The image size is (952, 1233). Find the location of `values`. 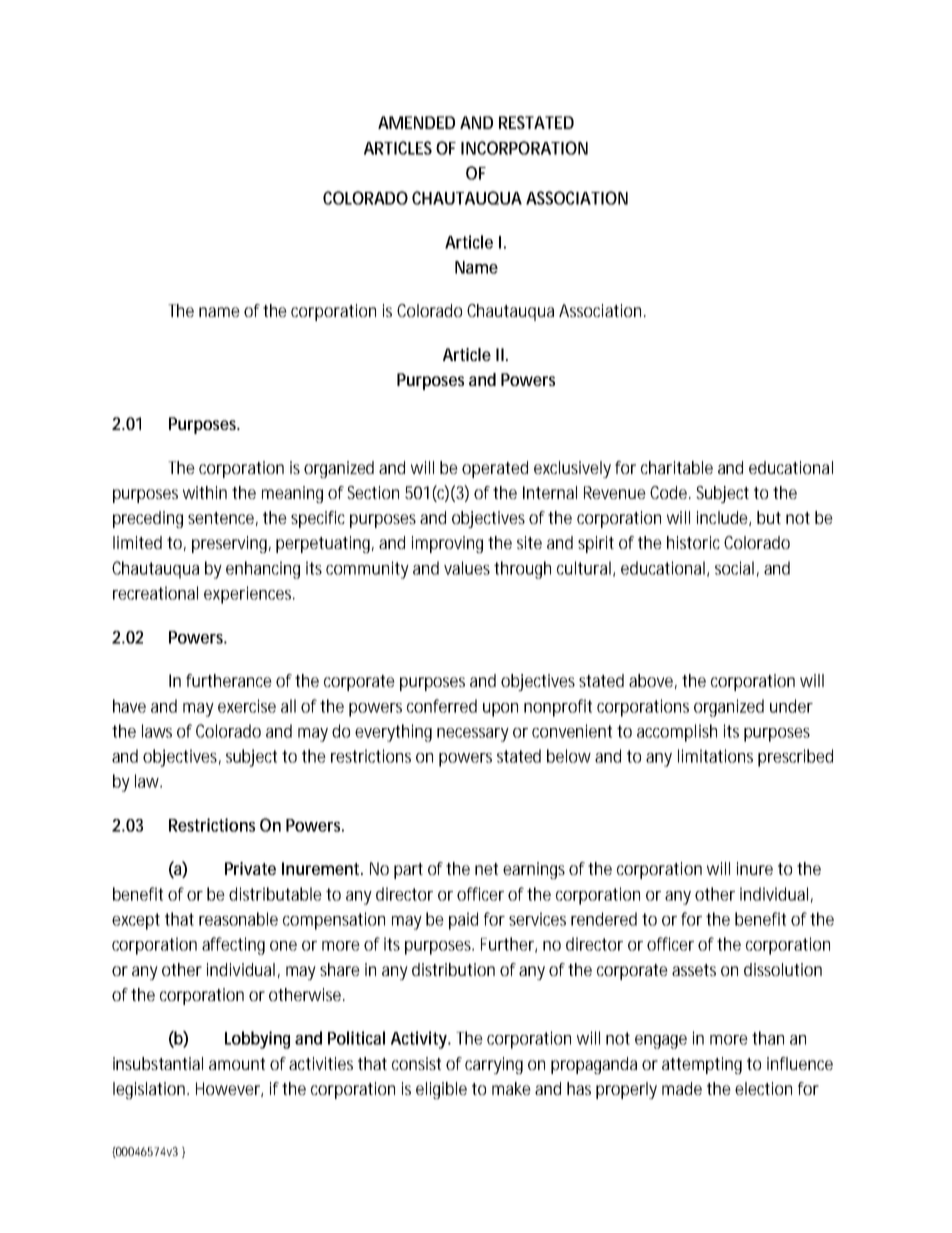

values is located at coordinates (469, 568).
